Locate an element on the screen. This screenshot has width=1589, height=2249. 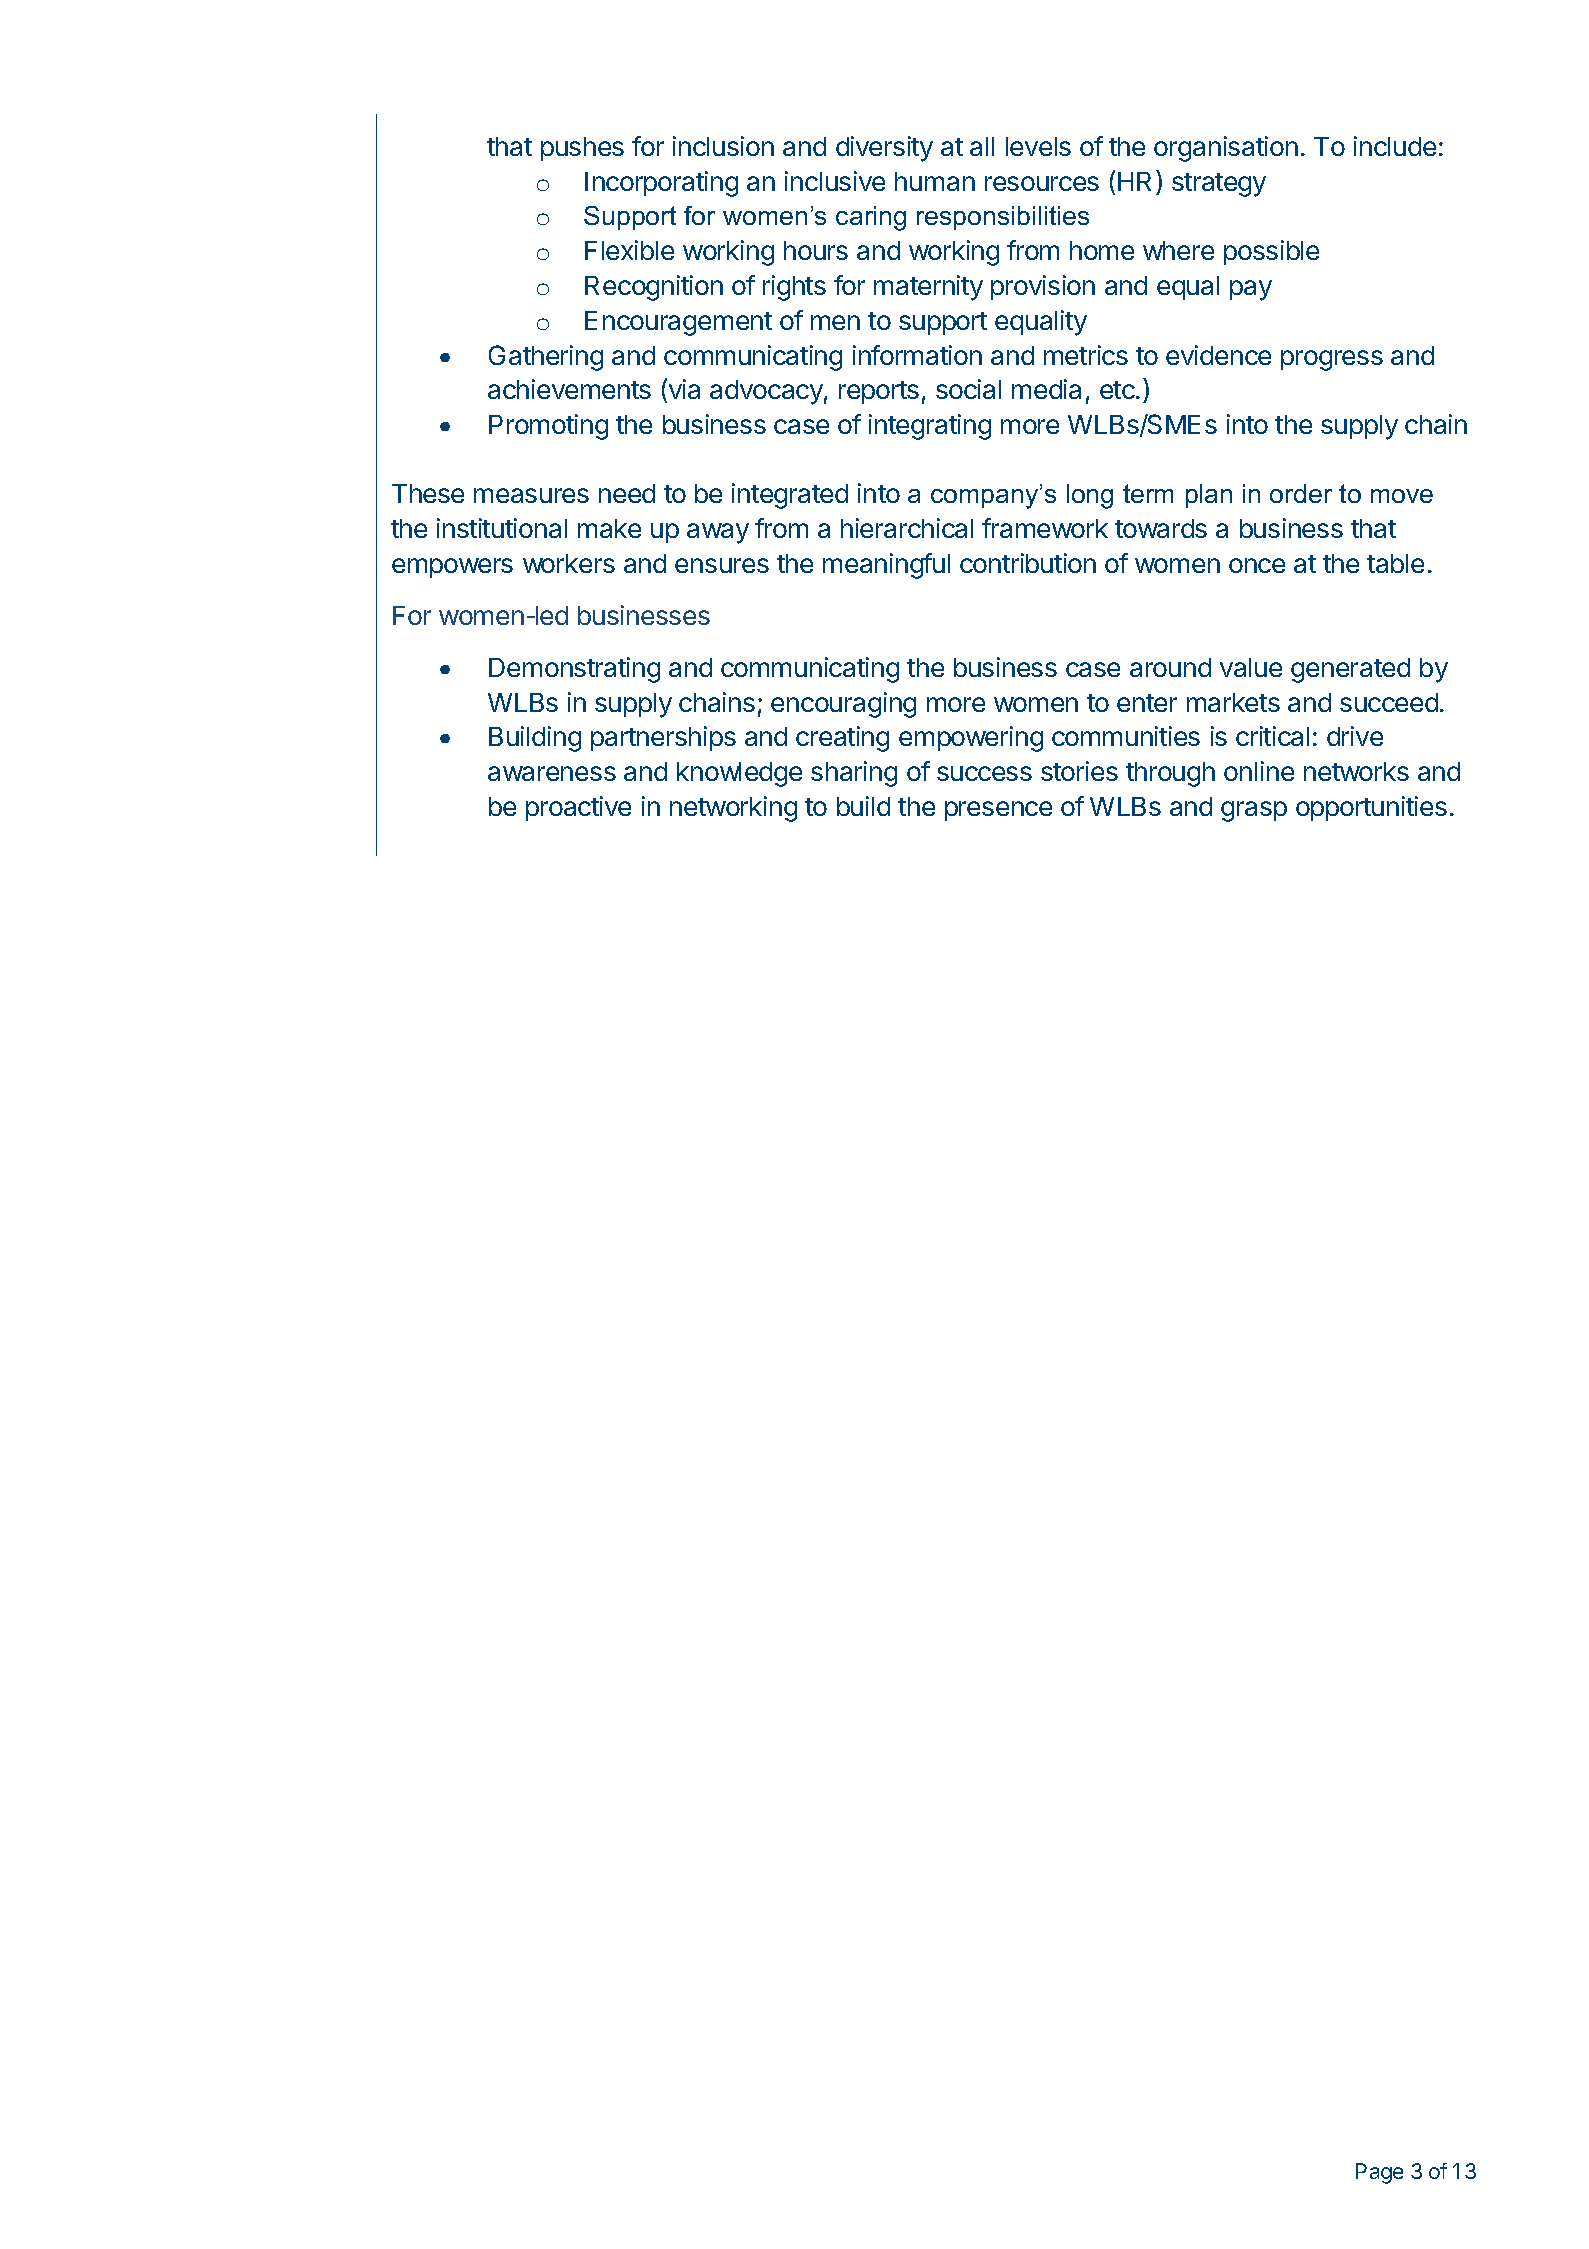
possible is located at coordinates (1271, 252).
